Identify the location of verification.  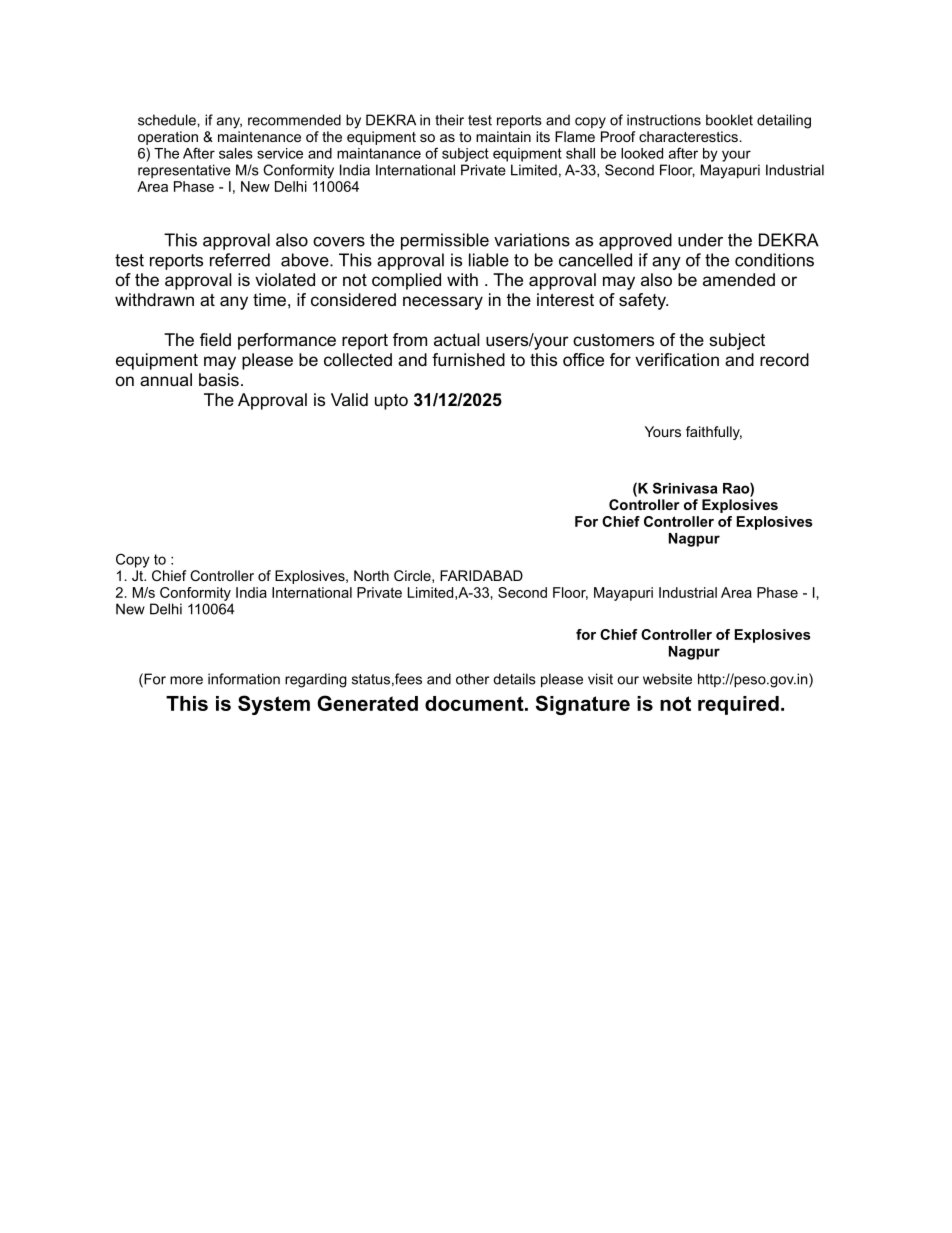
(677, 359).
